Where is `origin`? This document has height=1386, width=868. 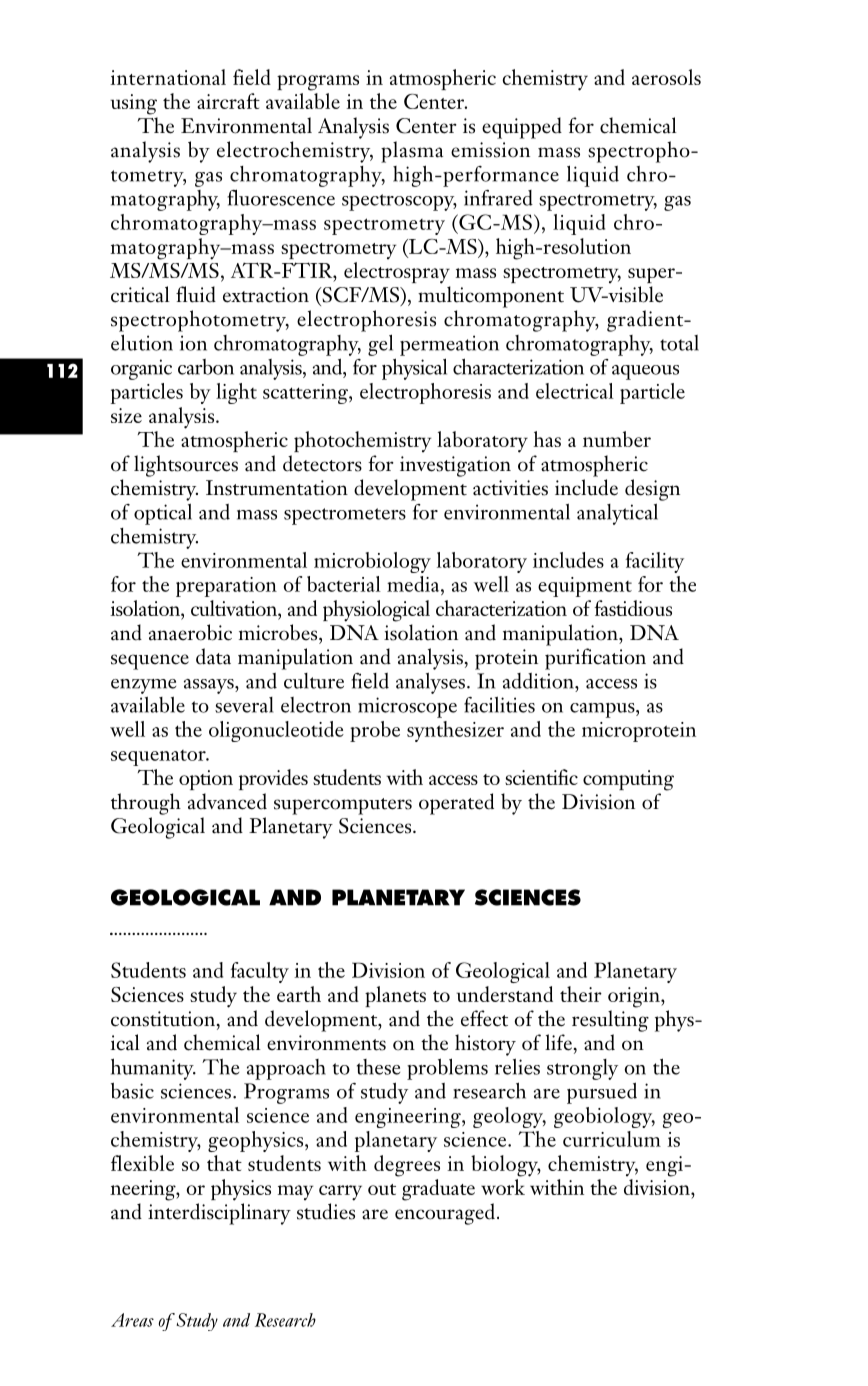
origin is located at coordinates (635, 997).
